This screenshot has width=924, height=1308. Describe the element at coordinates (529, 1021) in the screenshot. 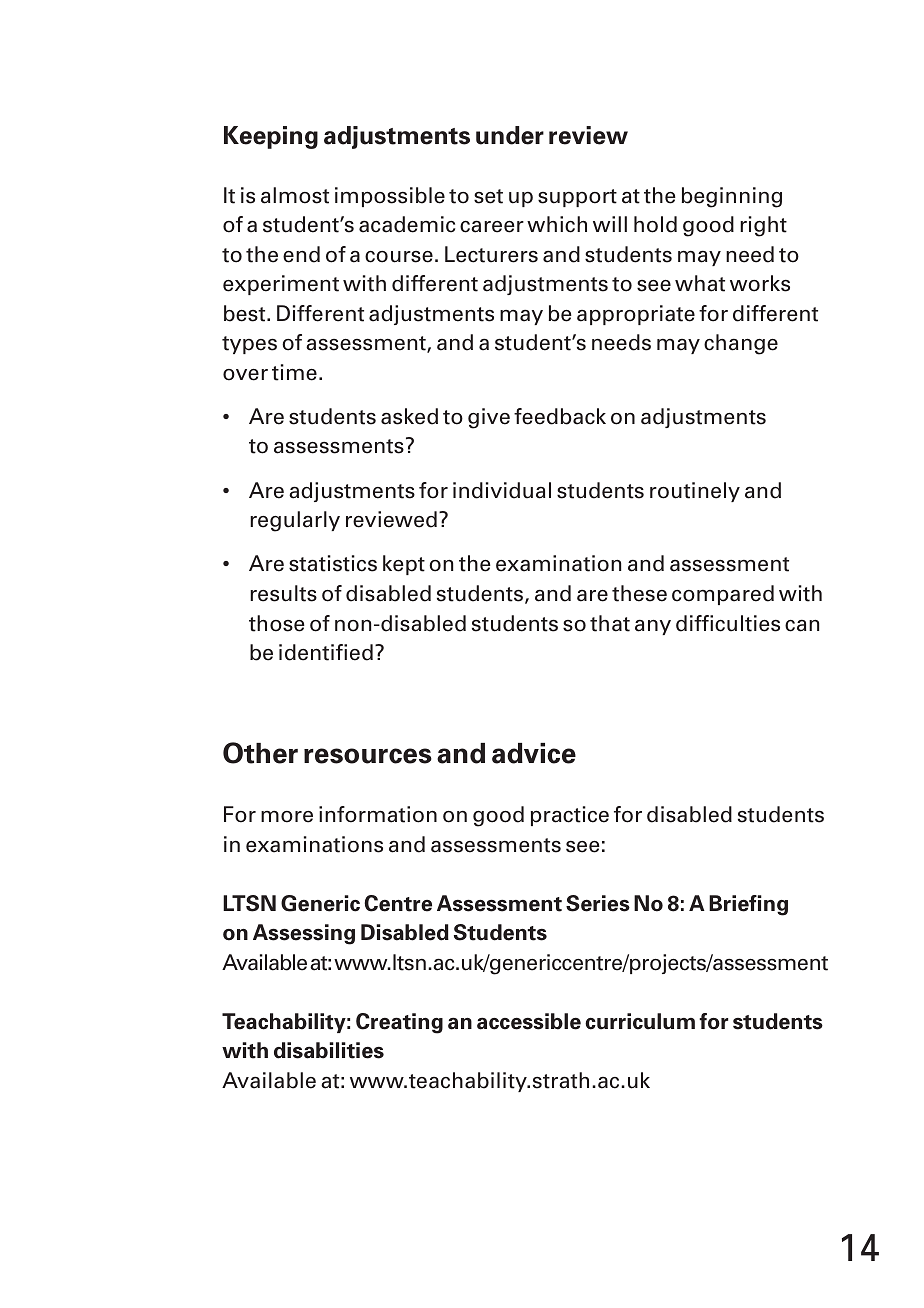

I see `accessible` at that location.
